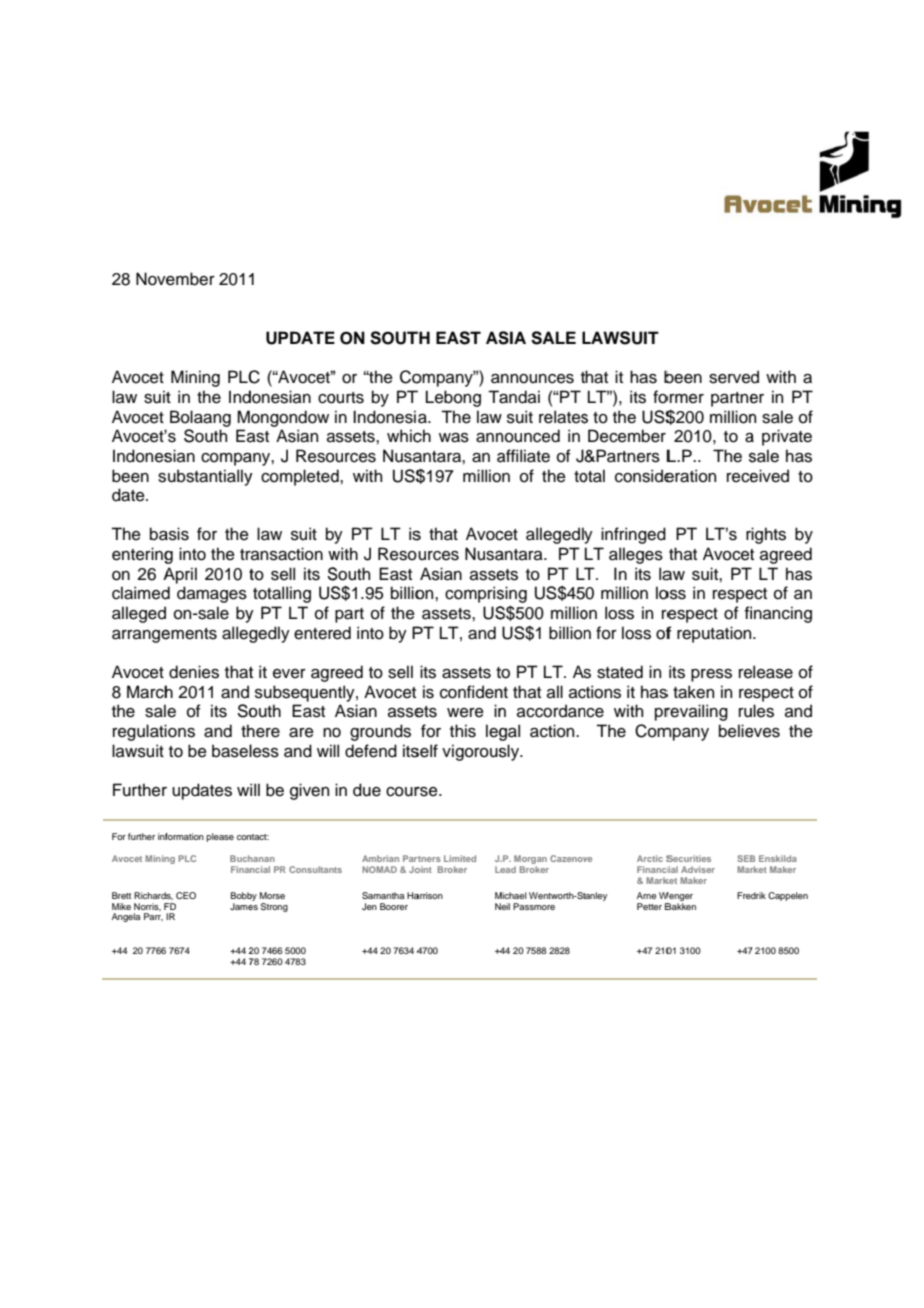  I want to click on Bakken, so click(680, 906).
